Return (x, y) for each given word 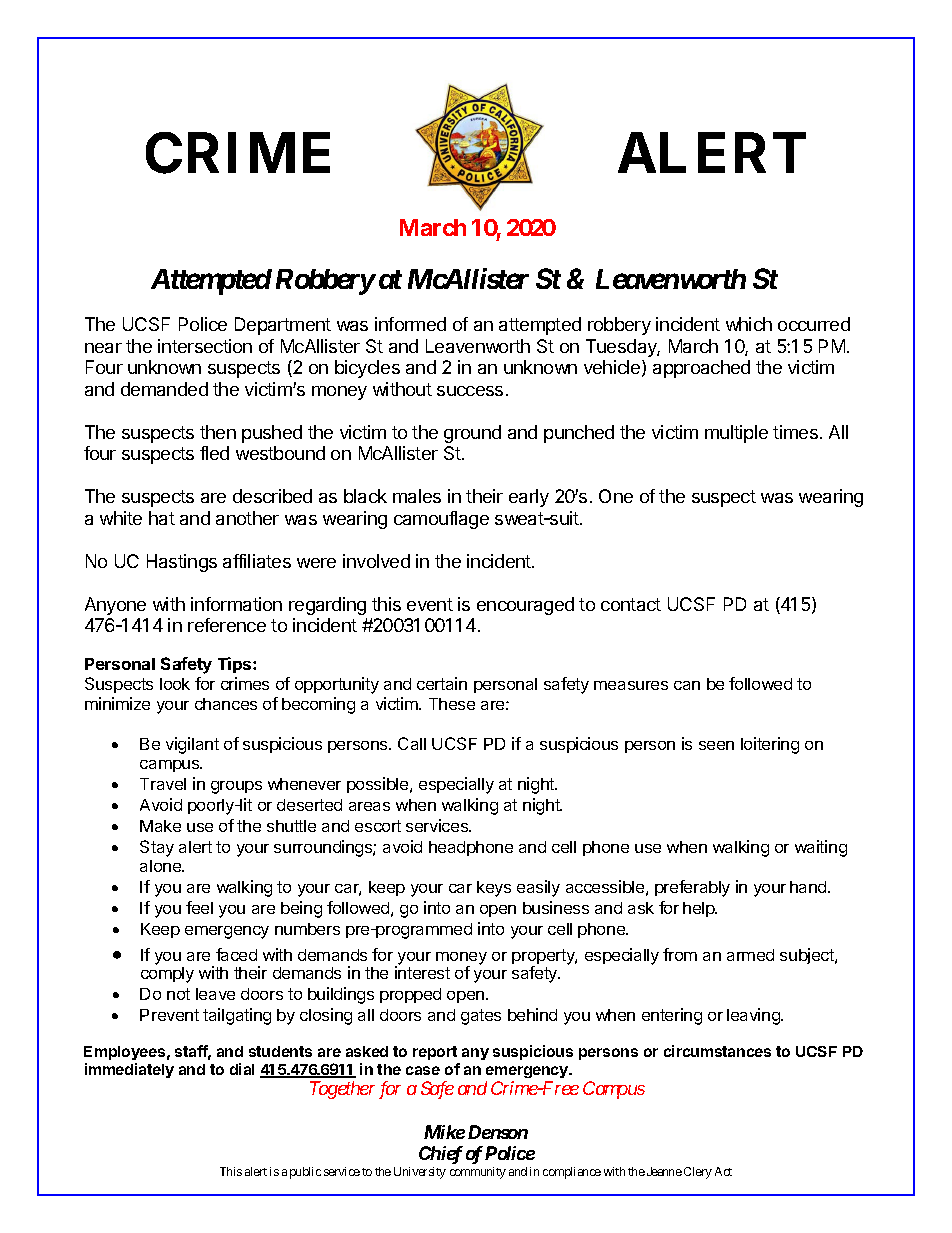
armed (750, 955)
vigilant (192, 745)
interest (422, 972)
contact (631, 604)
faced (236, 954)
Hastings (182, 563)
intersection (205, 346)
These (452, 704)
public (305, 1173)
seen (716, 745)
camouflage (441, 520)
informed (410, 324)
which (749, 324)
